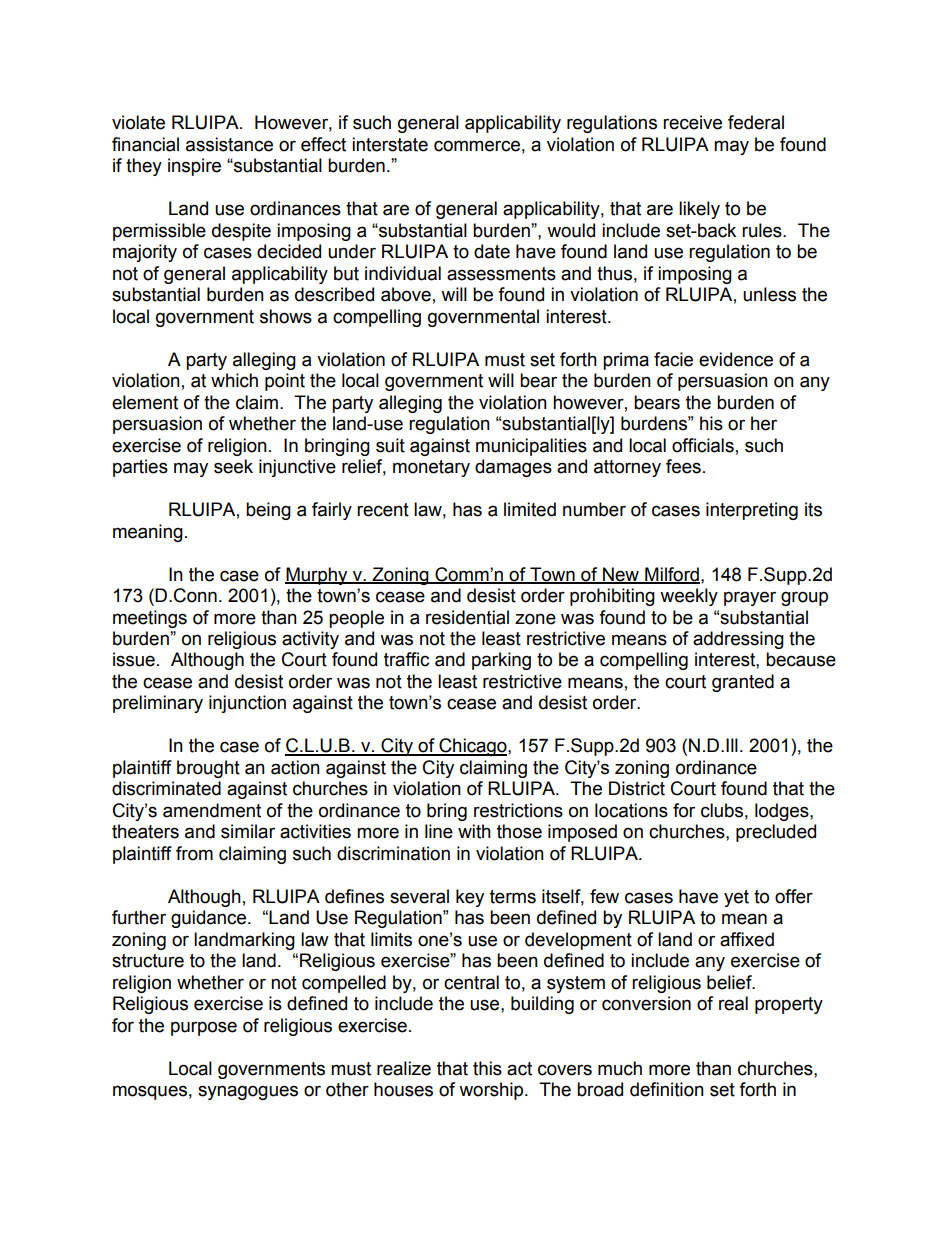  Describe the element at coordinates (390, 144) in the screenshot. I see `interstate` at that location.
